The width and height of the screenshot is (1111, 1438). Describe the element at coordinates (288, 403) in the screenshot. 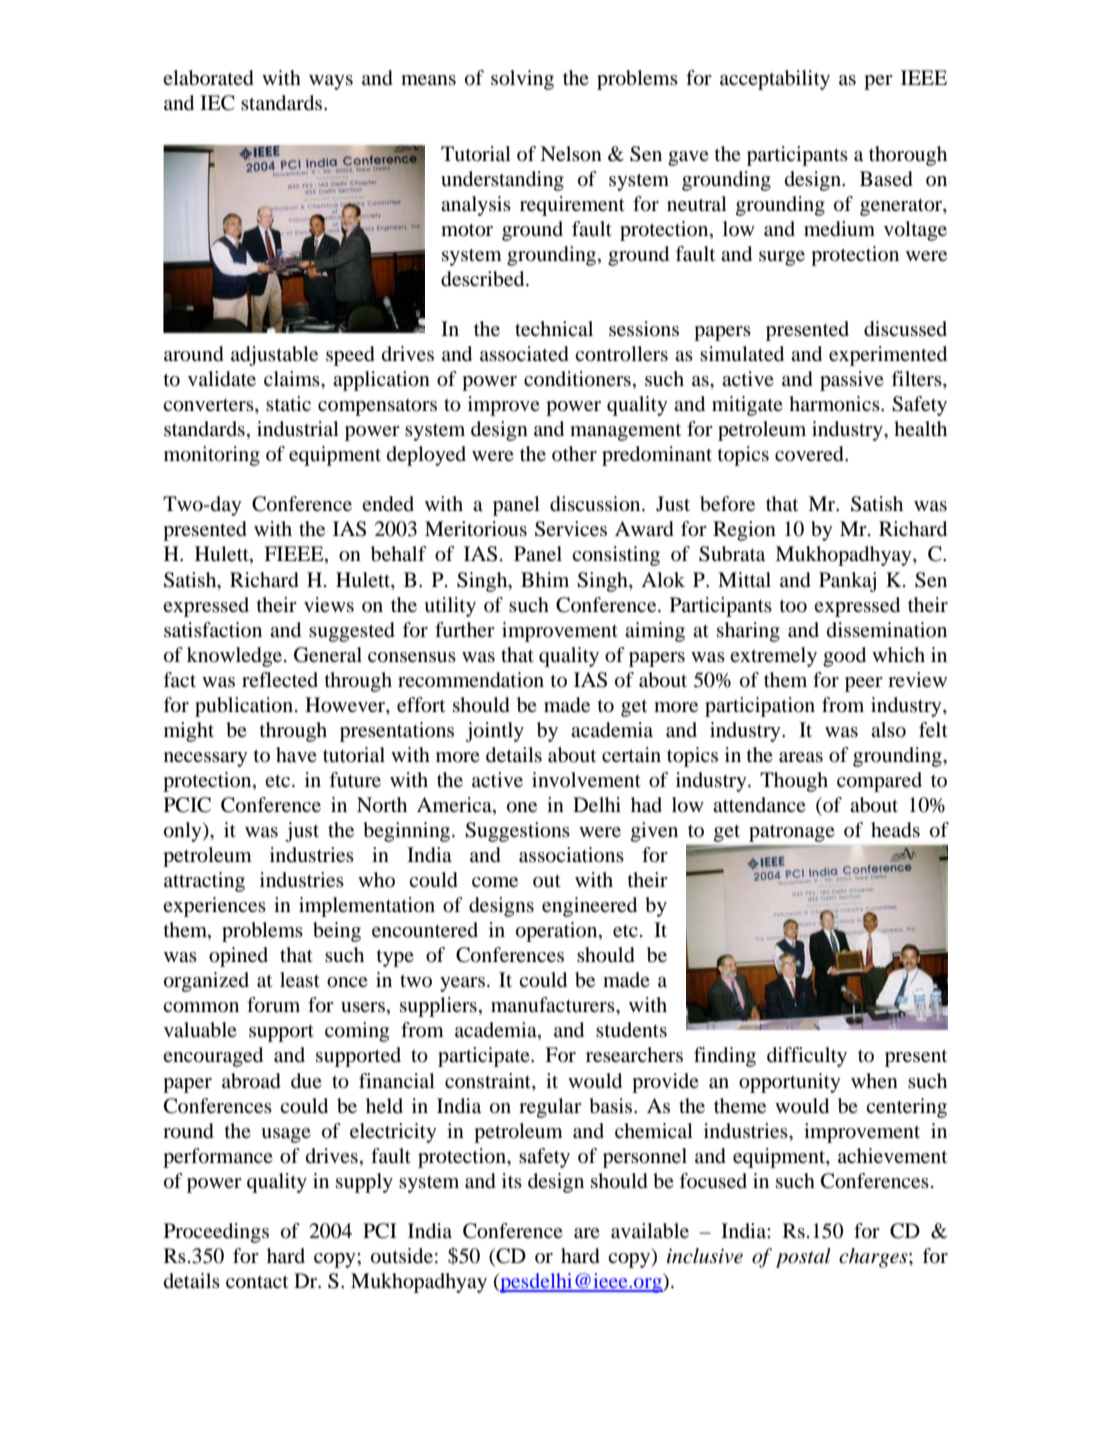

I see `static` at that location.
